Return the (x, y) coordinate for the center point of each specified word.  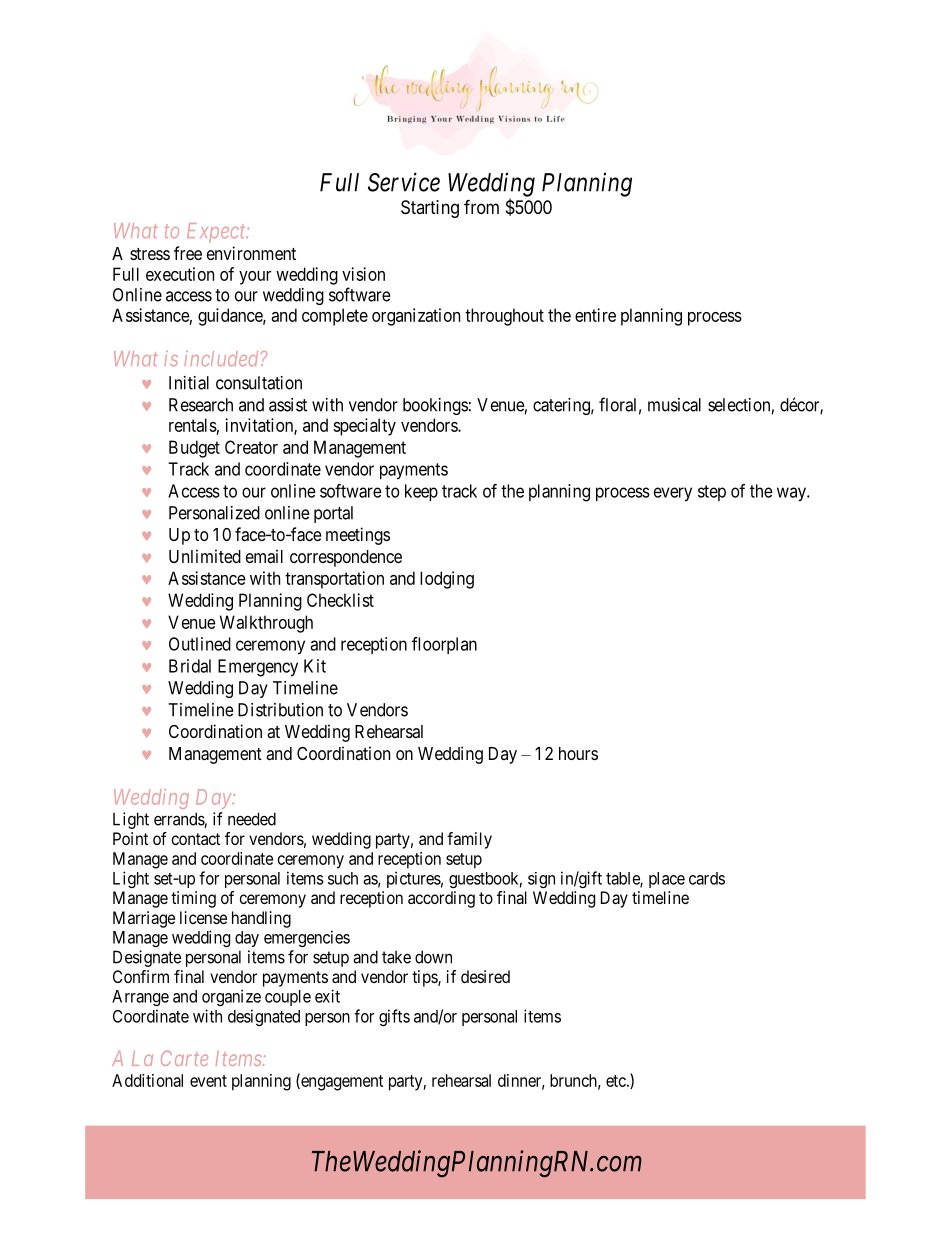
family (469, 840)
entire (595, 315)
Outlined (200, 644)
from (481, 206)
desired (485, 976)
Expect (217, 233)
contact (196, 839)
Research (201, 405)
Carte (184, 1058)
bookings (435, 406)
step (712, 493)
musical (674, 405)
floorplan (444, 645)
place (667, 880)
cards (707, 878)
